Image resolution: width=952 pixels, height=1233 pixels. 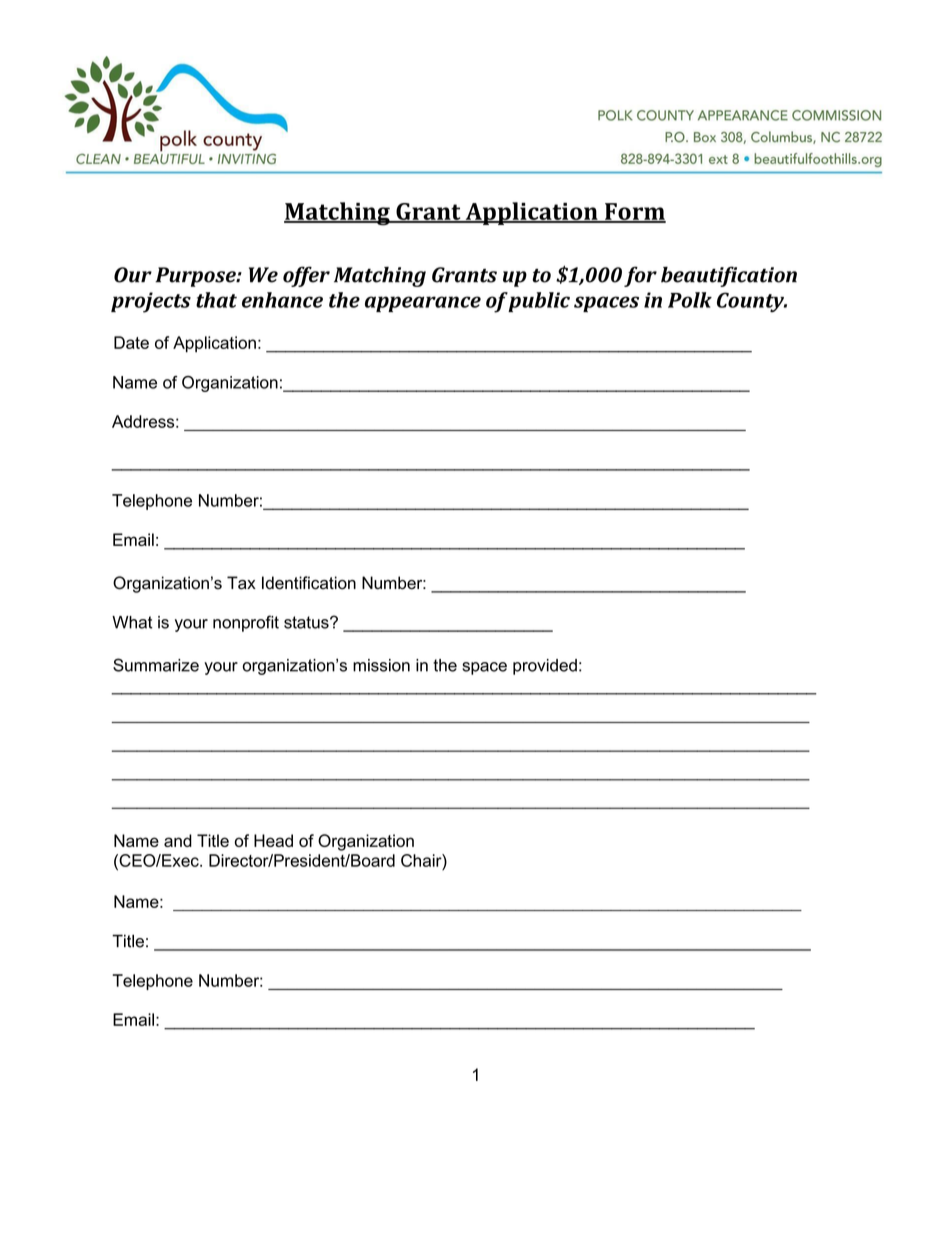 What do you see at coordinates (131, 342) in the image?
I see `Date` at bounding box center [131, 342].
